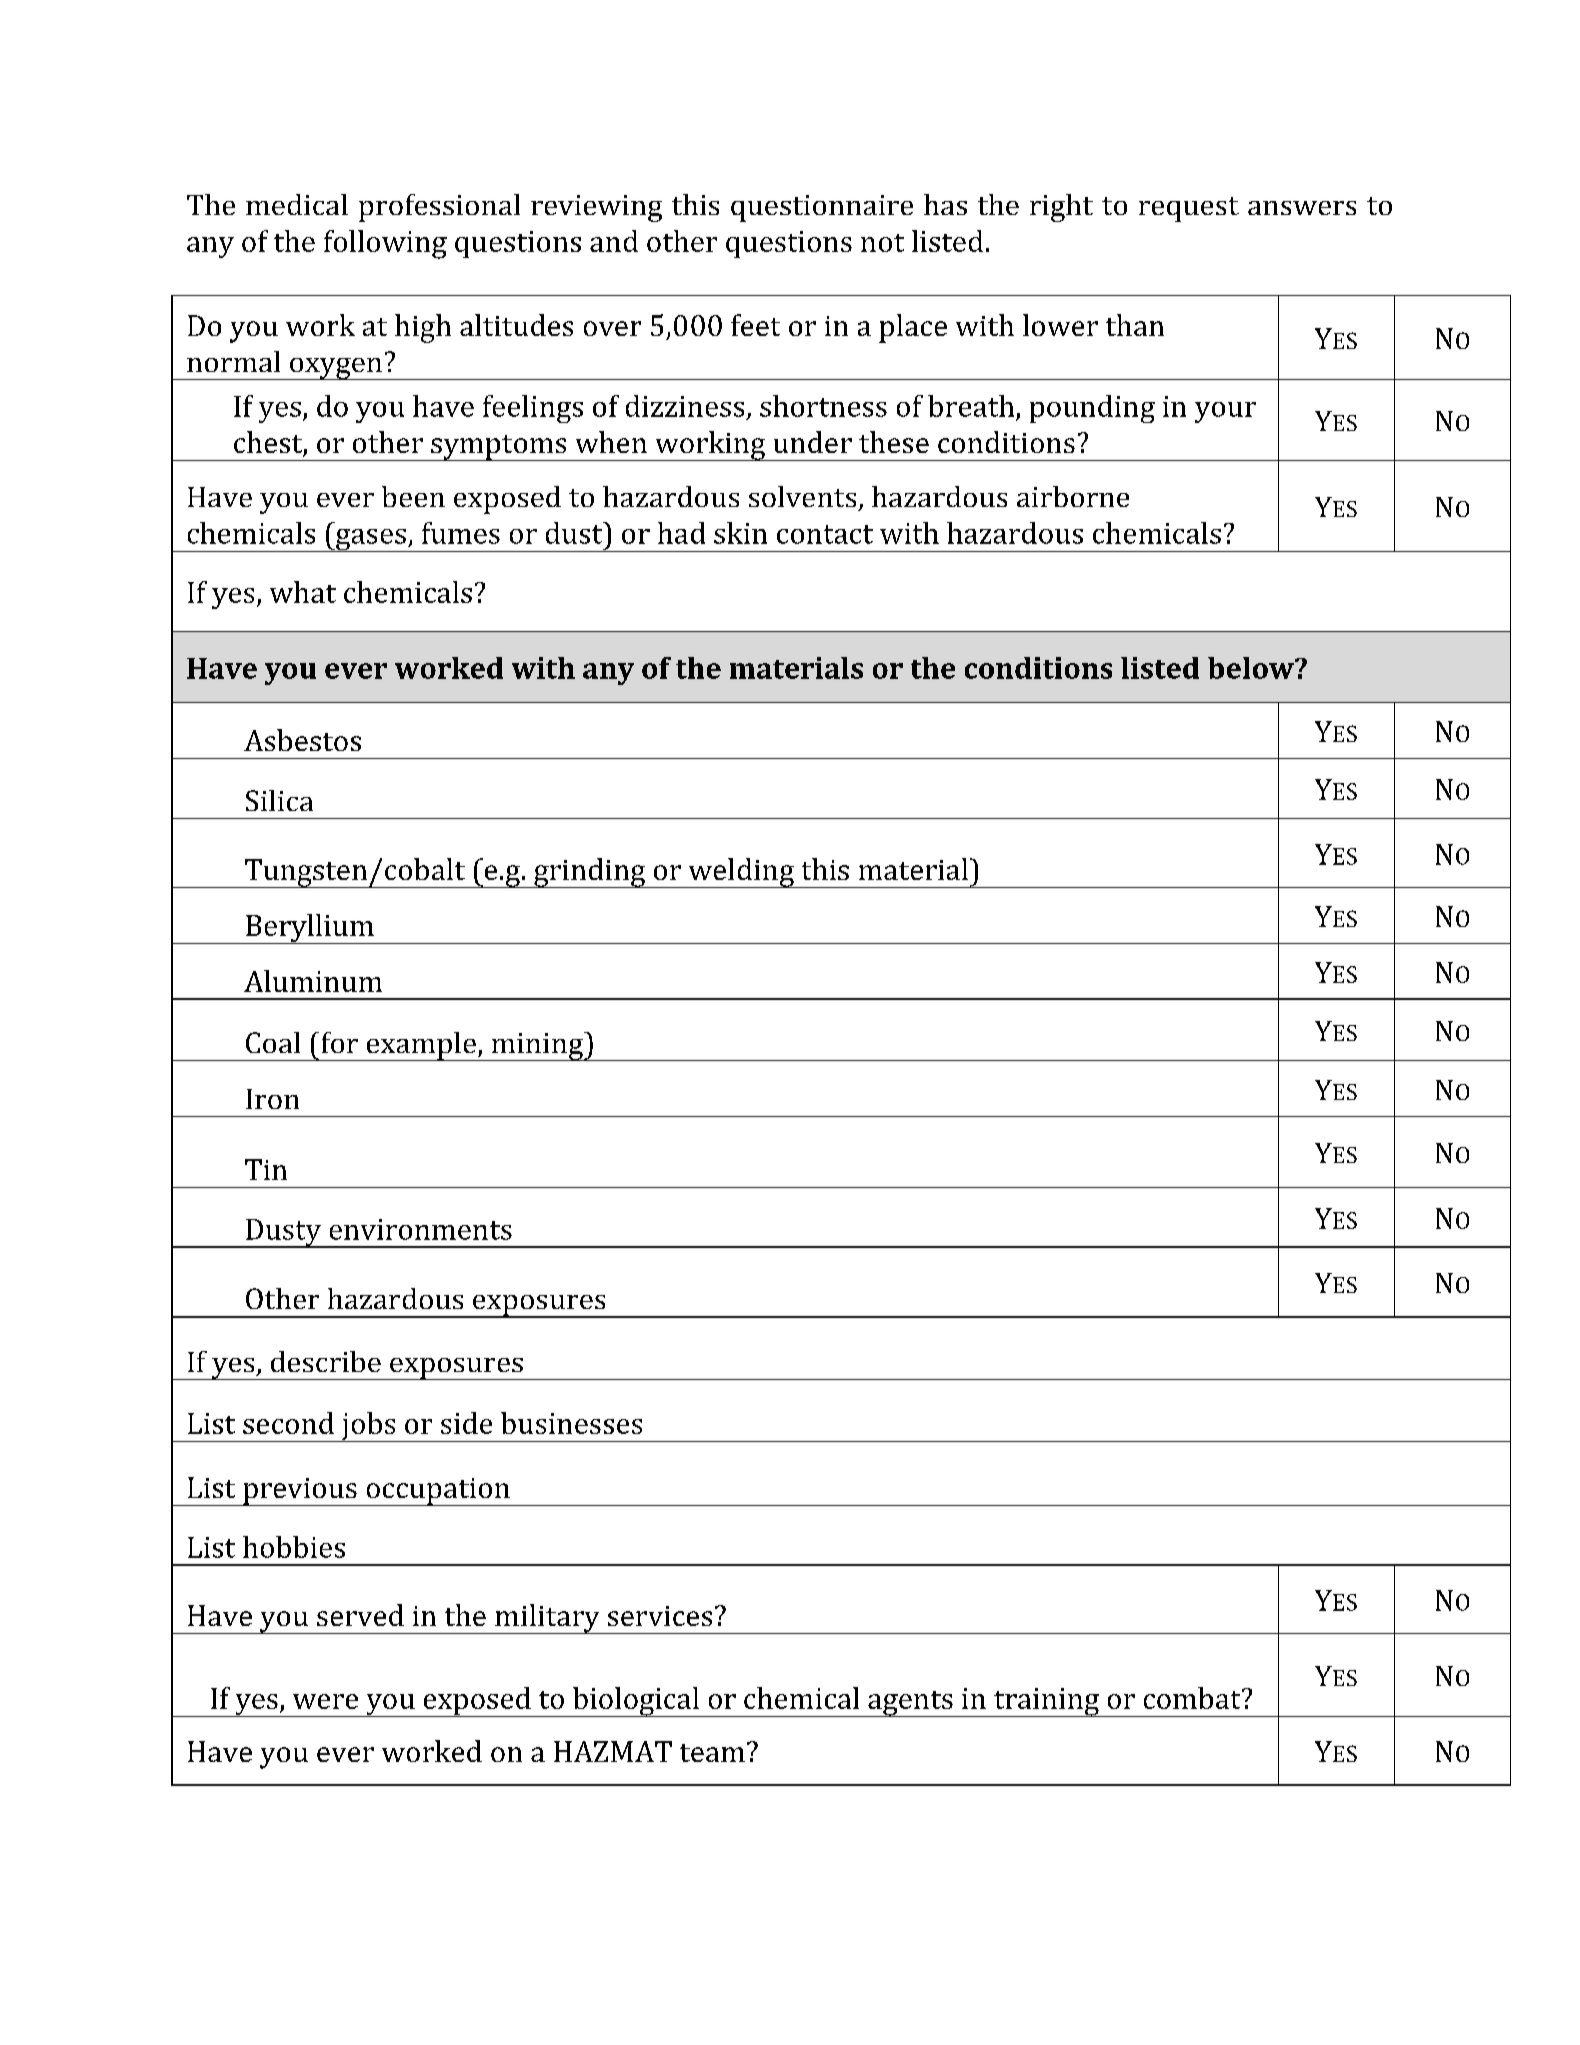 Image resolution: width=1580 pixels, height=2045 pixels. Describe the element at coordinates (1252, 668) in the screenshot. I see `below` at that location.
